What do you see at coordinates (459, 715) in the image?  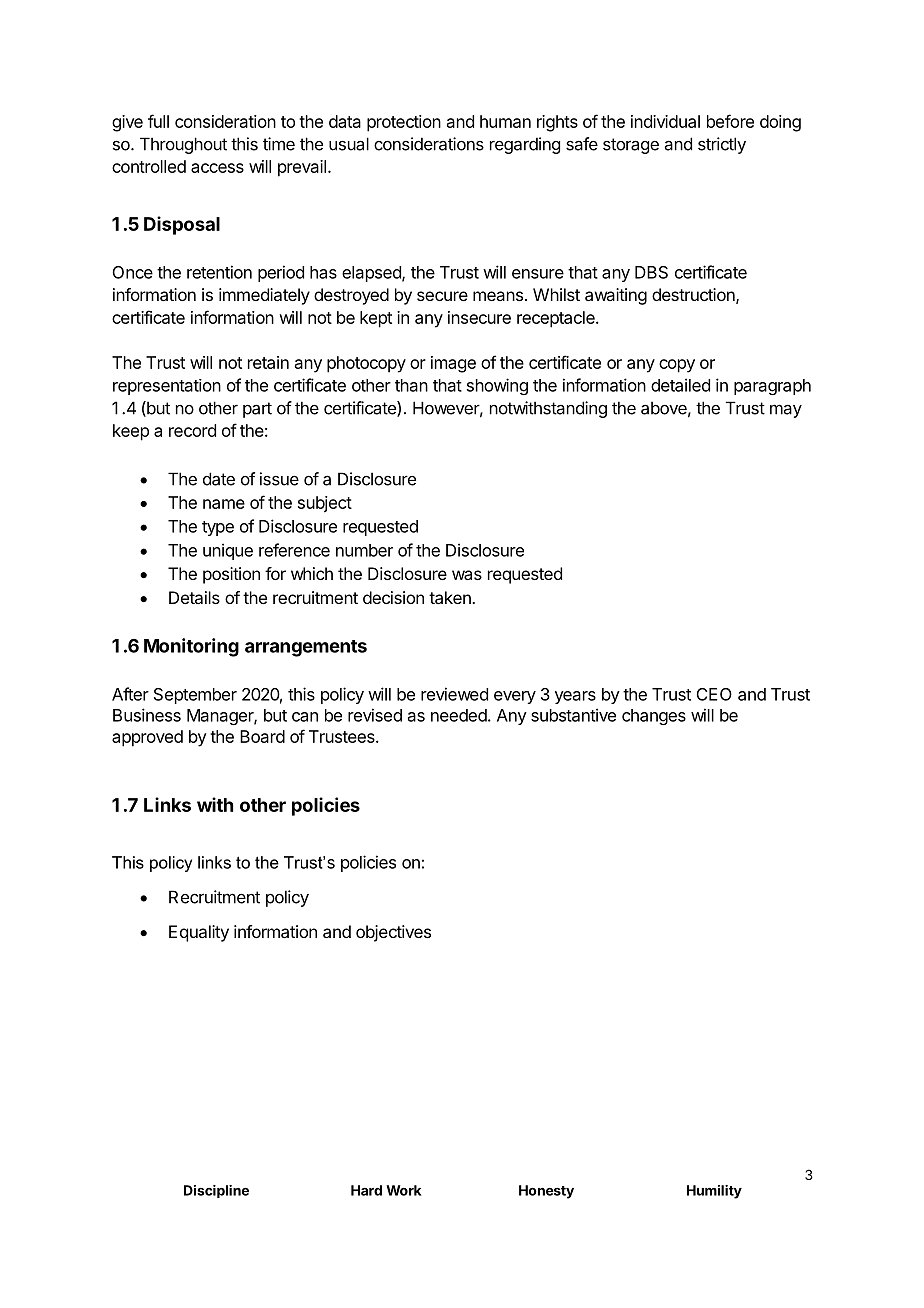 I see `needed` at bounding box center [459, 715].
